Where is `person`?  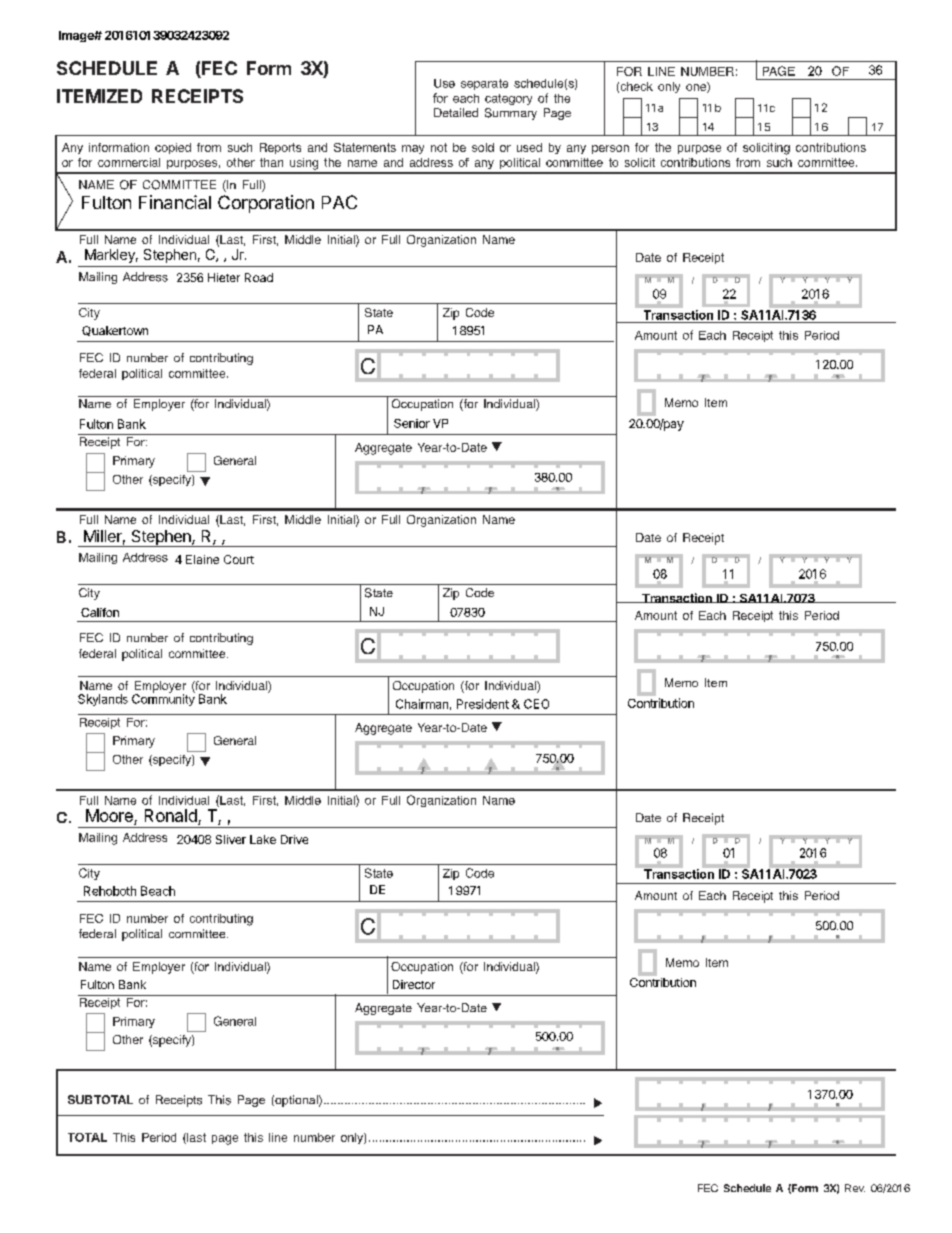
person is located at coordinates (610, 149).
